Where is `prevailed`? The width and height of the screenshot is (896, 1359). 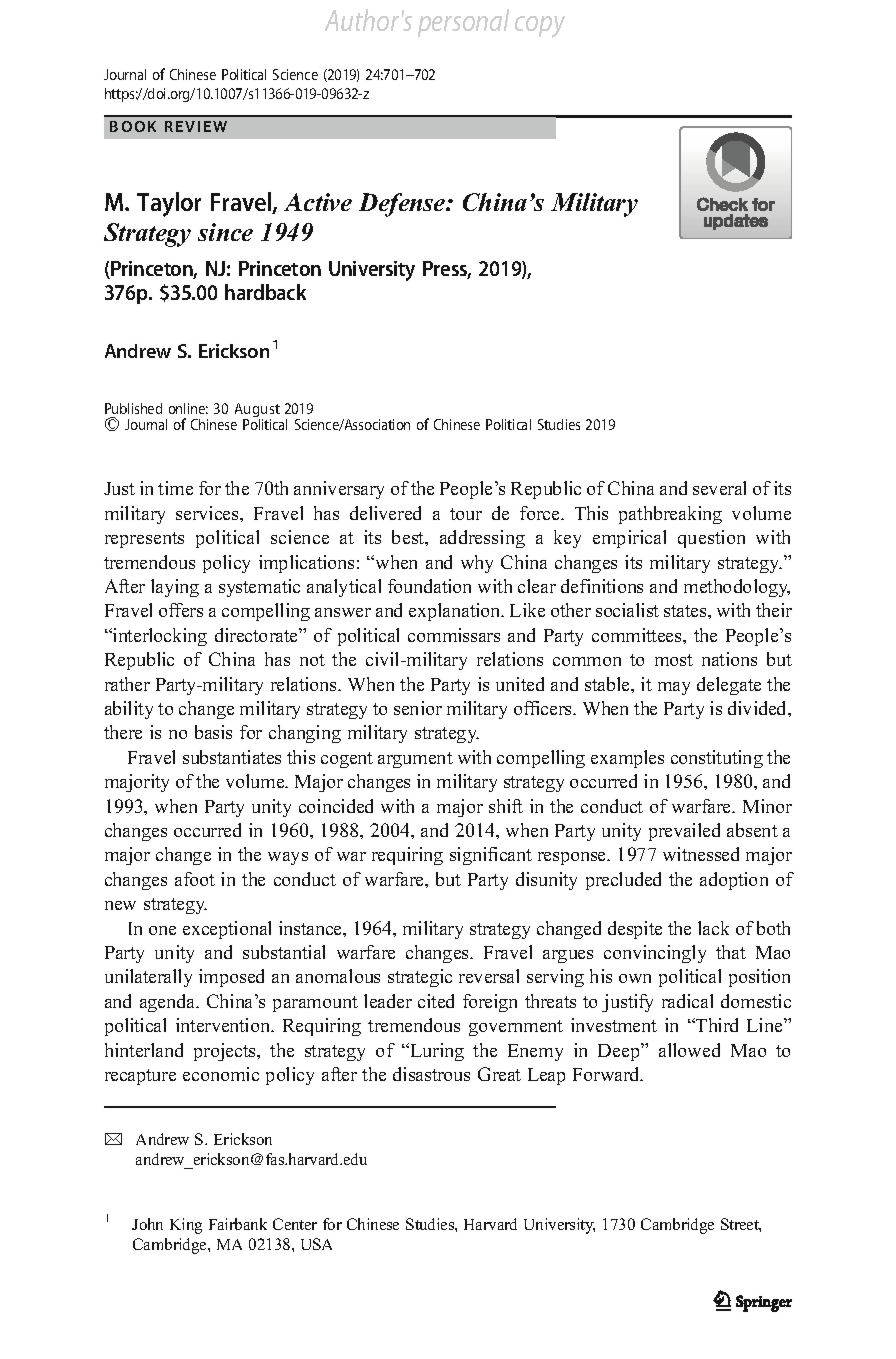
prevailed is located at coordinates (684, 832).
